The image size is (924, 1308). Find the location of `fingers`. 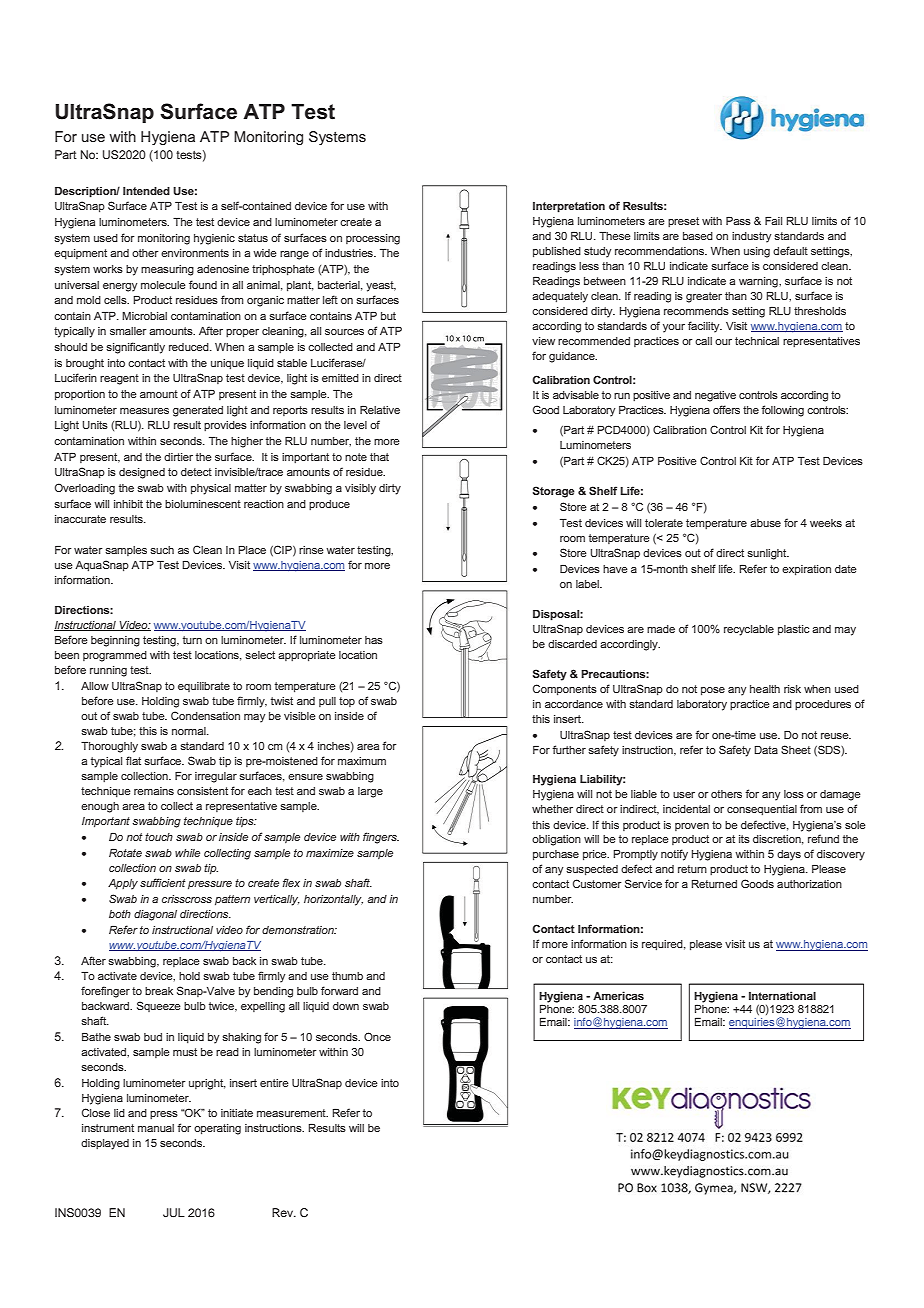

fingers is located at coordinates (381, 838).
